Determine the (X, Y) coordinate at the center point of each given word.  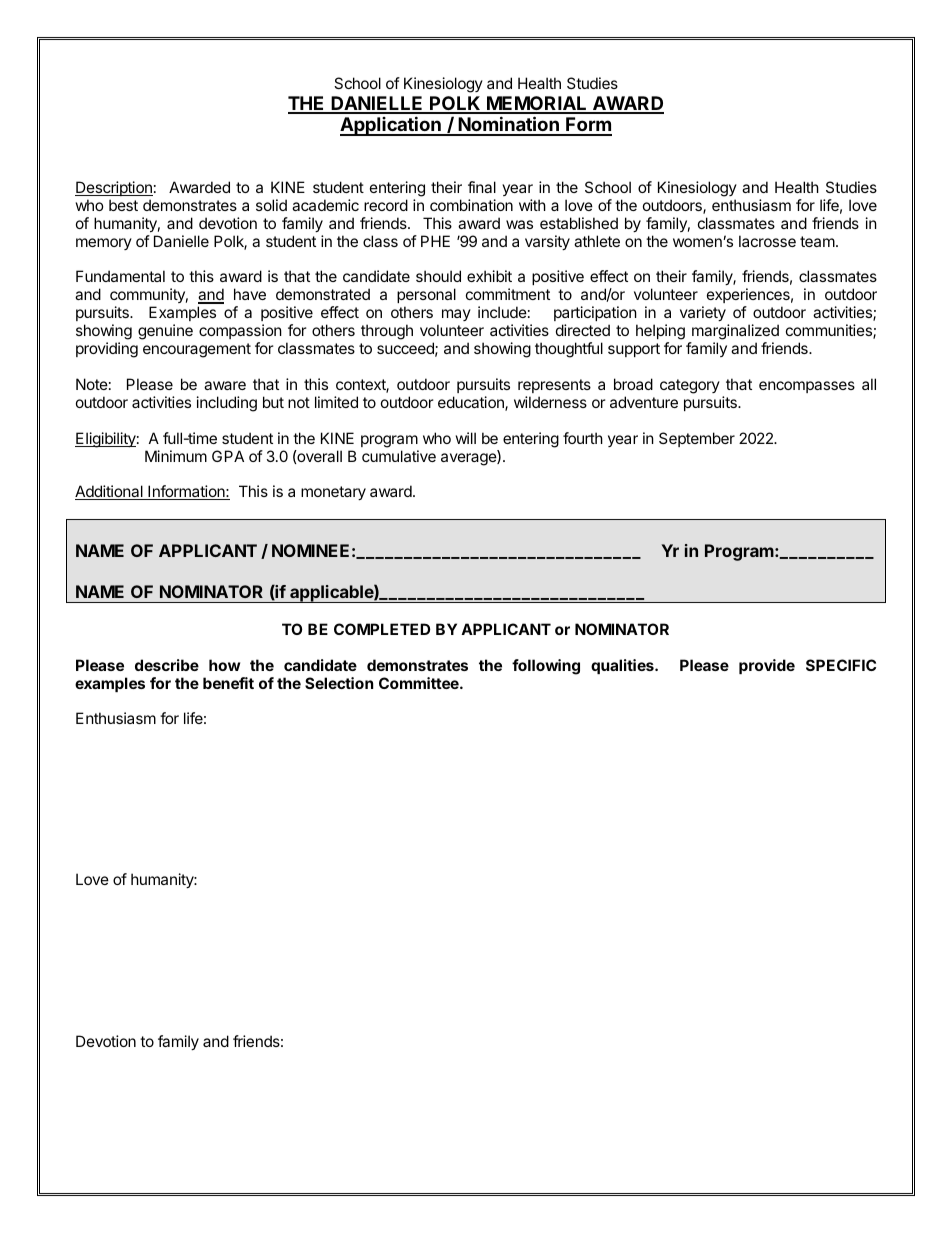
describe (167, 665)
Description (114, 188)
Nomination (508, 125)
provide (767, 666)
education (472, 403)
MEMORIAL (537, 104)
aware (225, 385)
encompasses (807, 387)
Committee (420, 683)
